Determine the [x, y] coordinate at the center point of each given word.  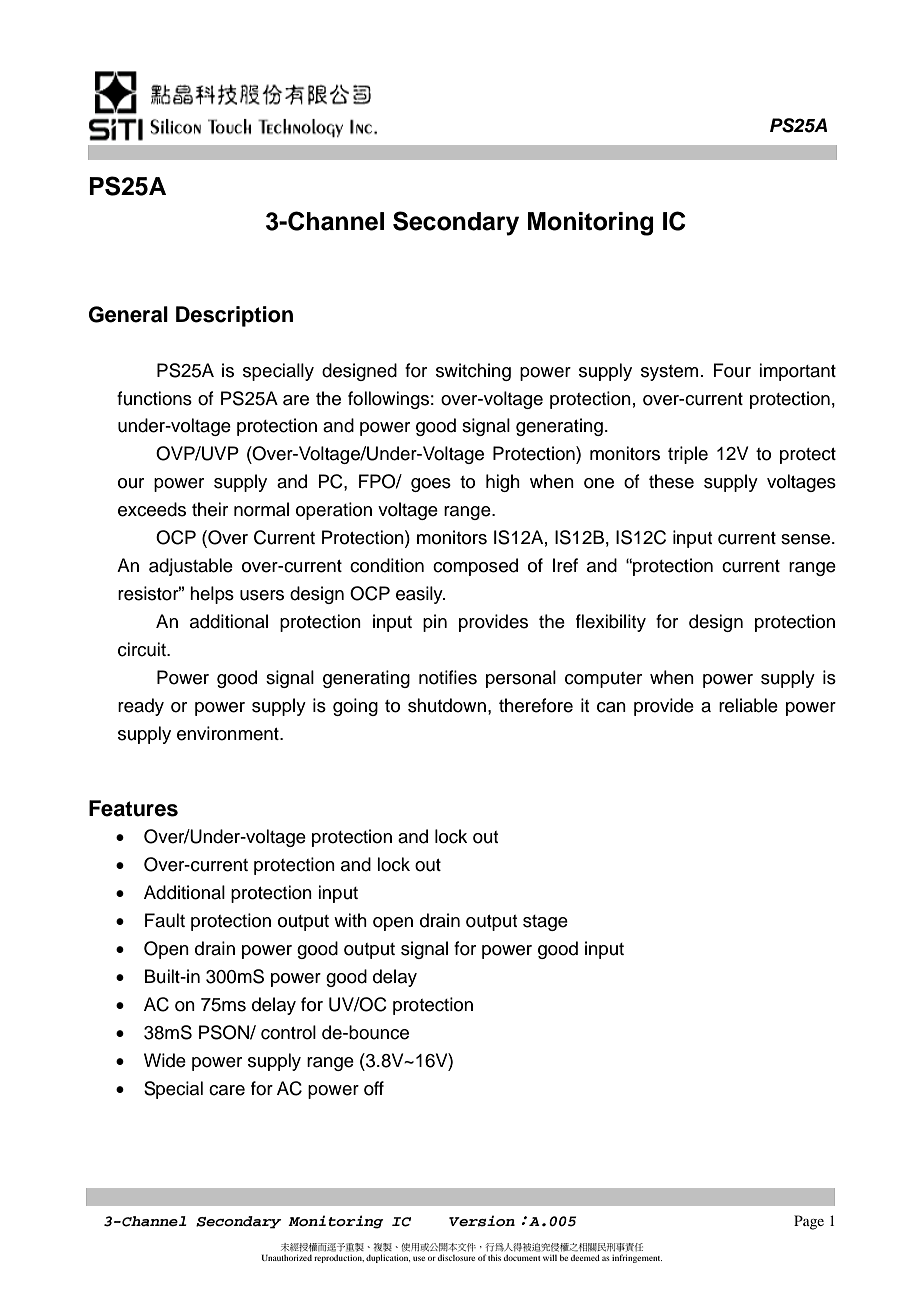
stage [545, 923]
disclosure [456, 1257]
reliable [748, 705]
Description [234, 316]
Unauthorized [287, 1257]
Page [809, 1222]
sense [807, 539]
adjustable [191, 567]
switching [473, 372]
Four [732, 370]
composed [475, 567]
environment [229, 733]
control [288, 1032]
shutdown [447, 705]
